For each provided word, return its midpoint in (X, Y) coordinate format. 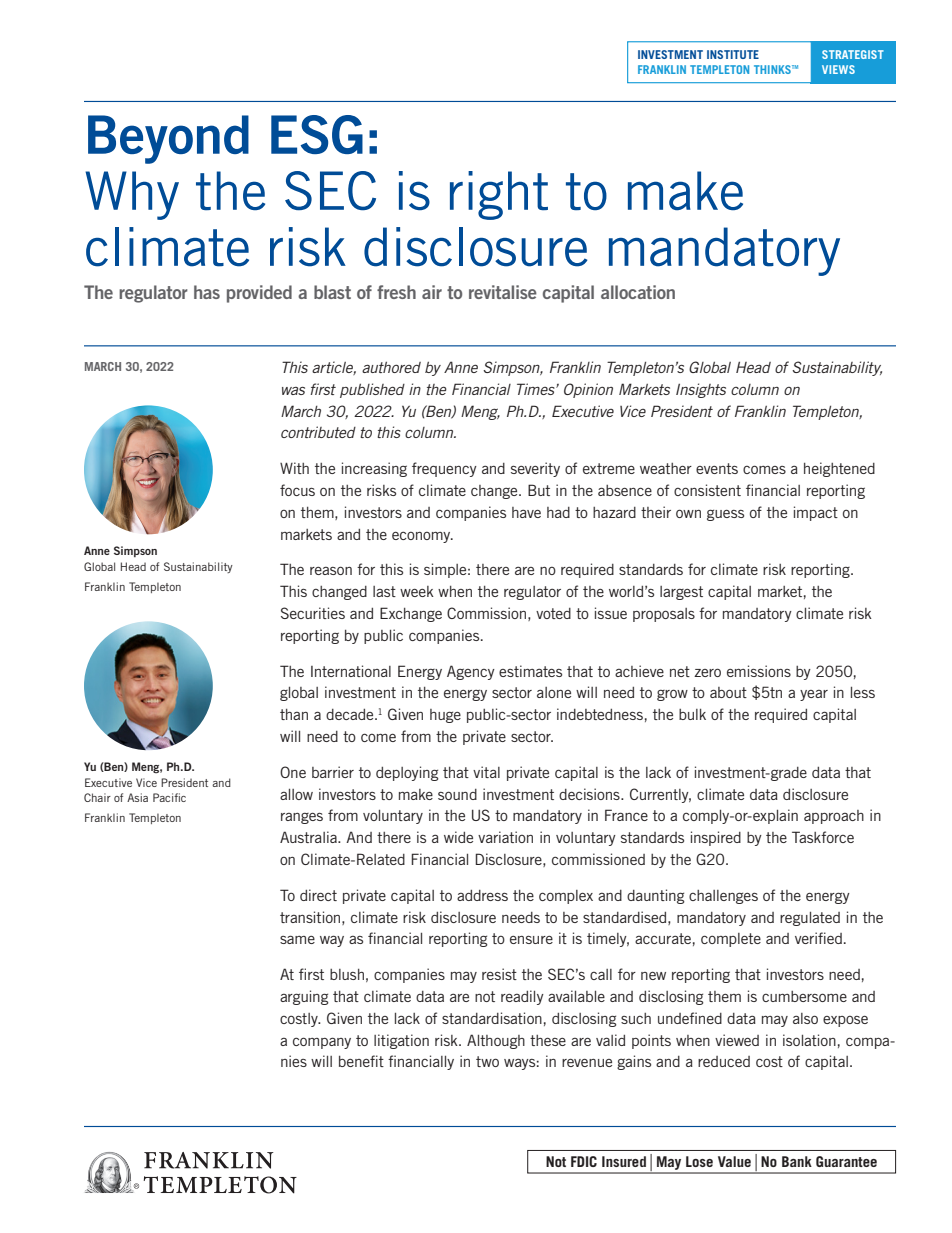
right (499, 195)
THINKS (772, 69)
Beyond (168, 139)
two (487, 1061)
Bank (797, 1161)
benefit (361, 1061)
